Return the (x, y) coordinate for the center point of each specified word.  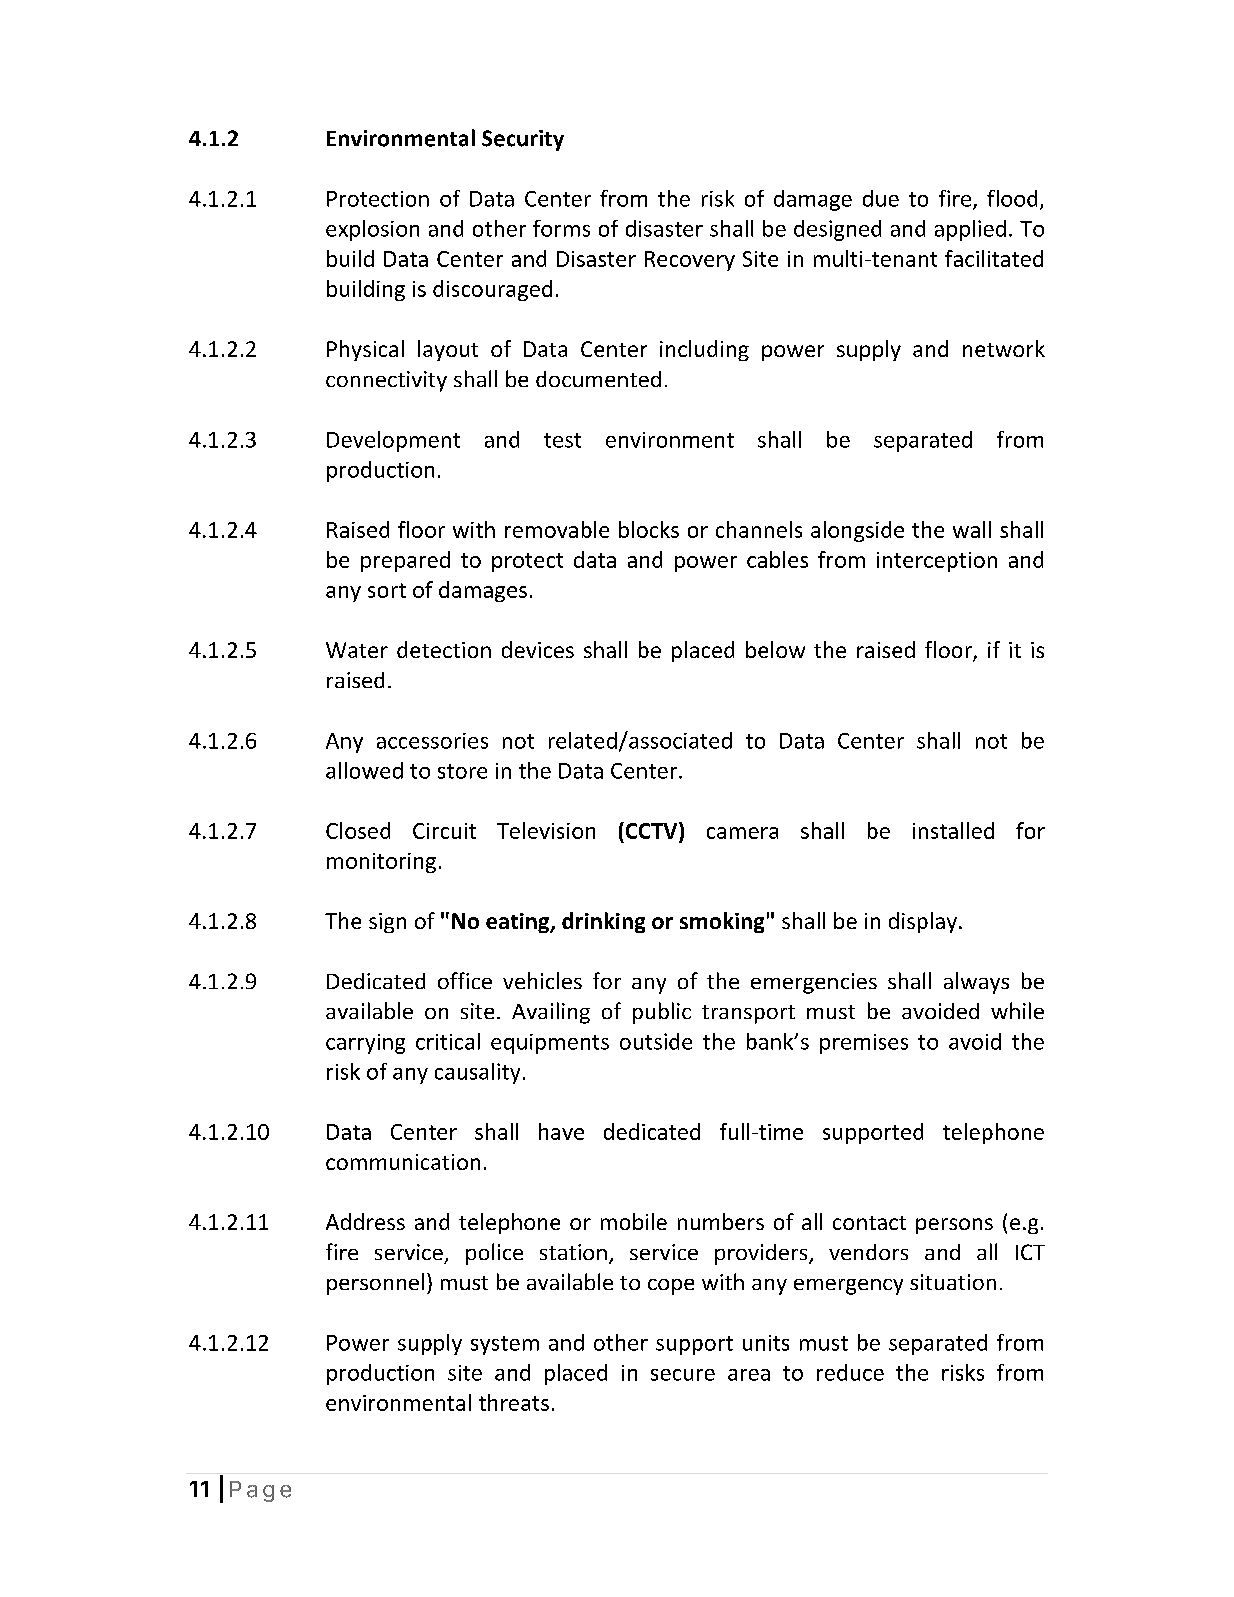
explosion (372, 230)
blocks (649, 529)
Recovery (690, 261)
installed (953, 830)
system (505, 1345)
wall (972, 529)
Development (393, 441)
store (462, 771)
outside (656, 1041)
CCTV (651, 830)
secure (683, 1375)
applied (970, 230)
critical (448, 1041)
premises (864, 1044)
